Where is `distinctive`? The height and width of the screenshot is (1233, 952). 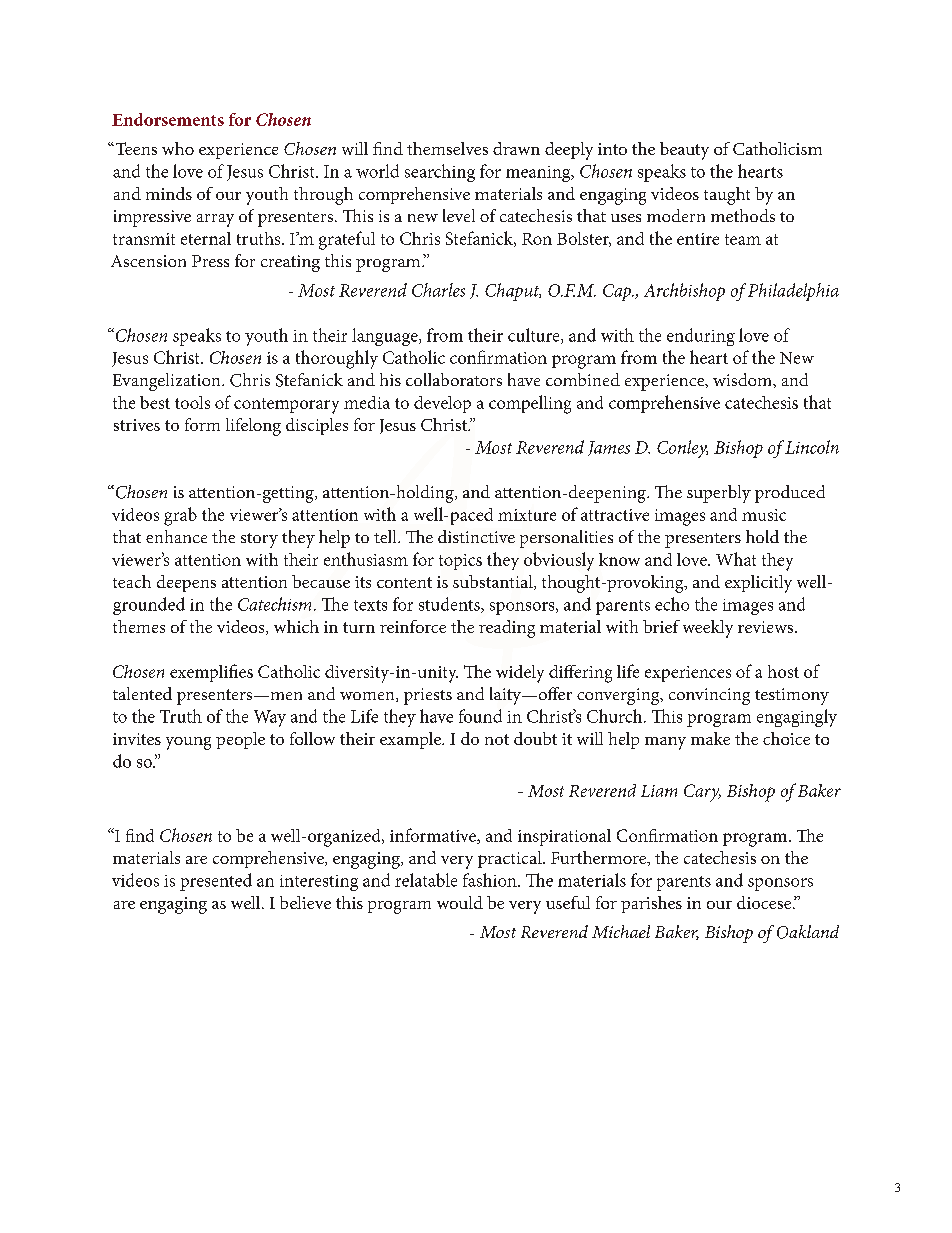
distinctive is located at coordinates (476, 536).
